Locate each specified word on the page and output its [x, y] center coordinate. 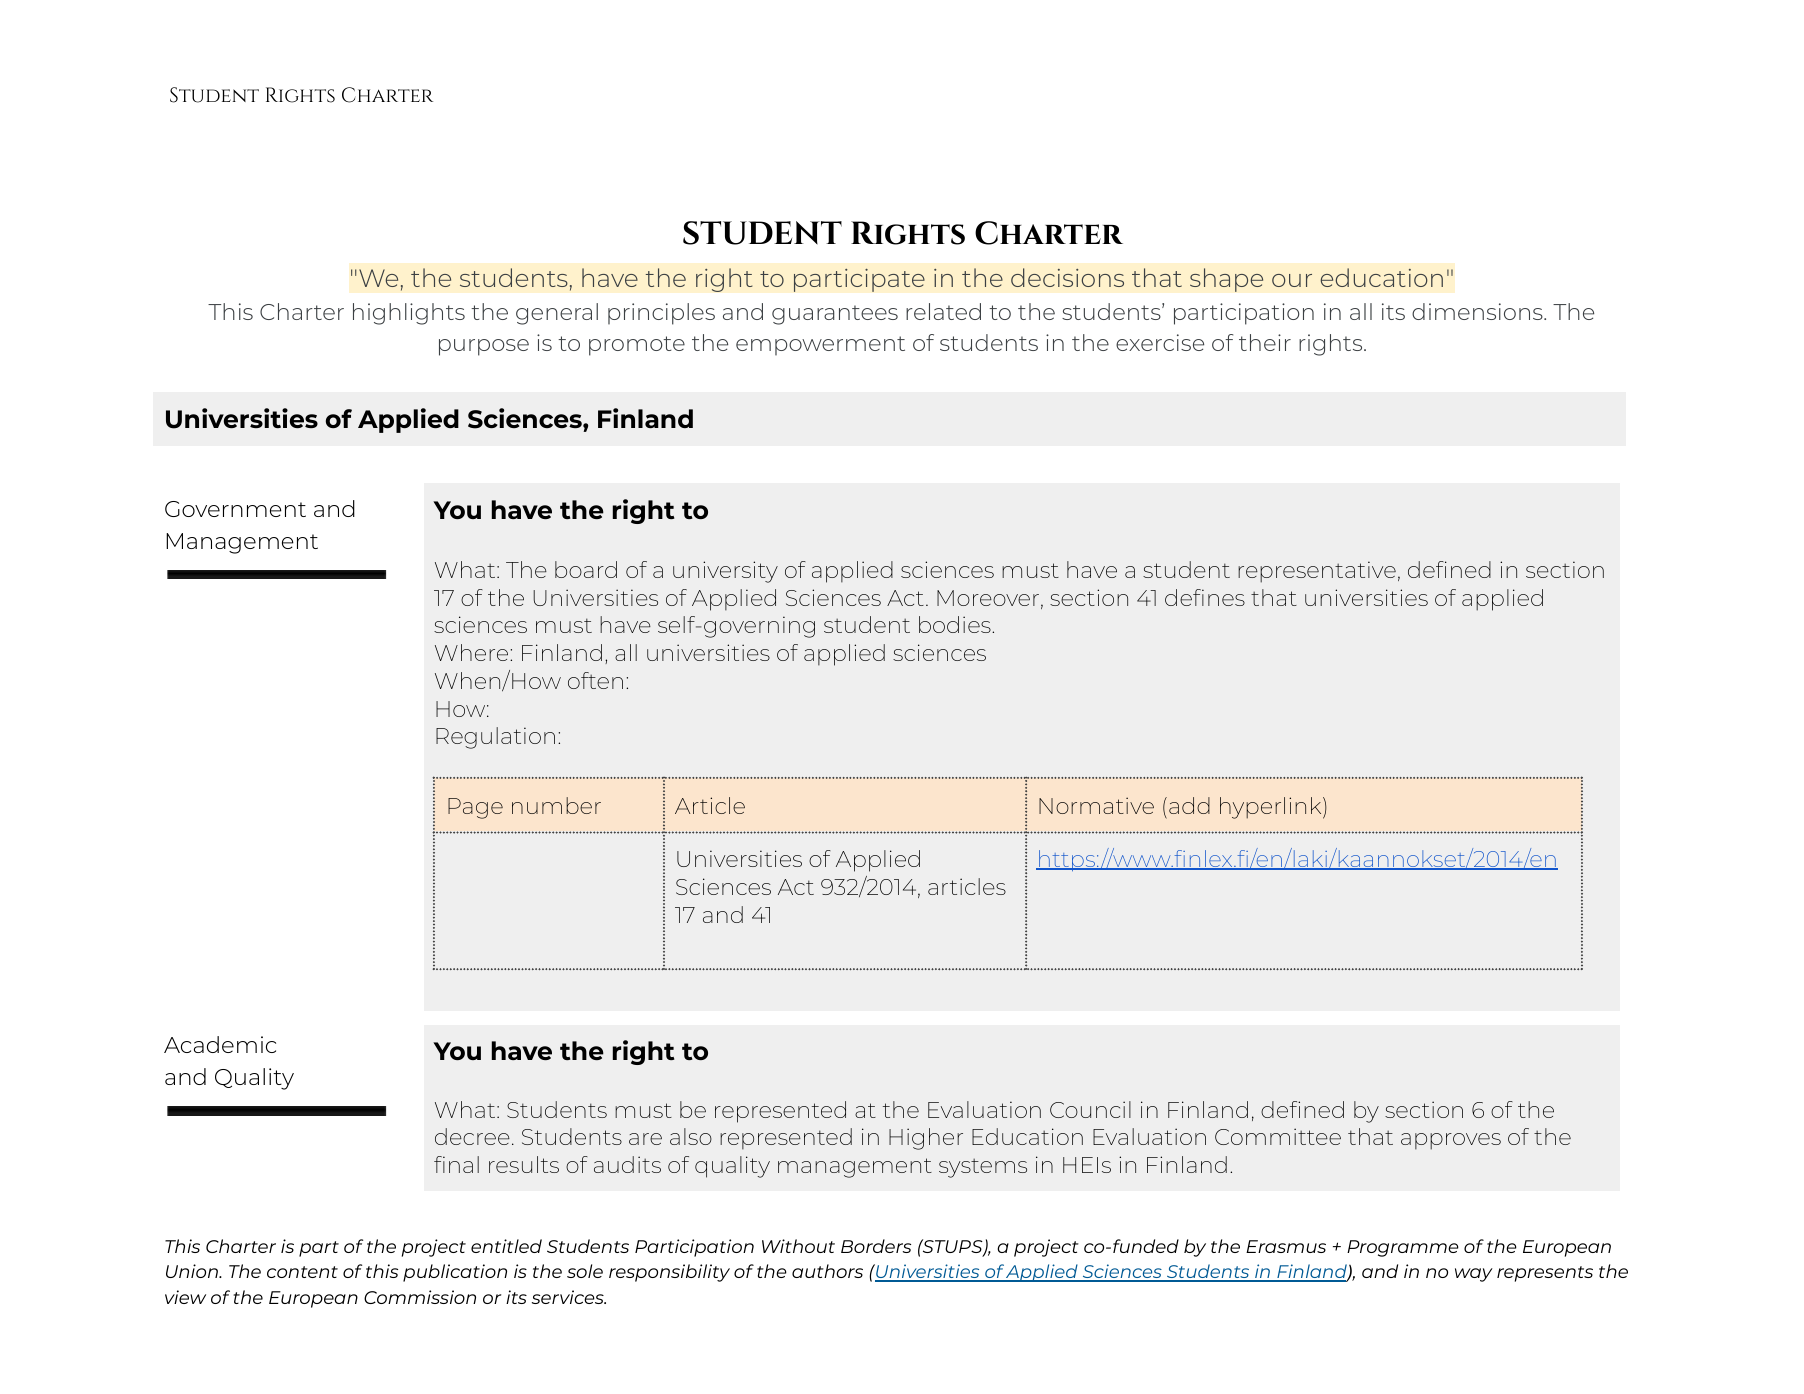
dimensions [1478, 311]
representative [1317, 572]
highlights [409, 314]
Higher [926, 1139]
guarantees [835, 315]
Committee [1278, 1136]
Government [235, 509]
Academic [220, 1044]
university [725, 572]
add [1189, 805]
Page [475, 808]
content [302, 1272]
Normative [1096, 805]
